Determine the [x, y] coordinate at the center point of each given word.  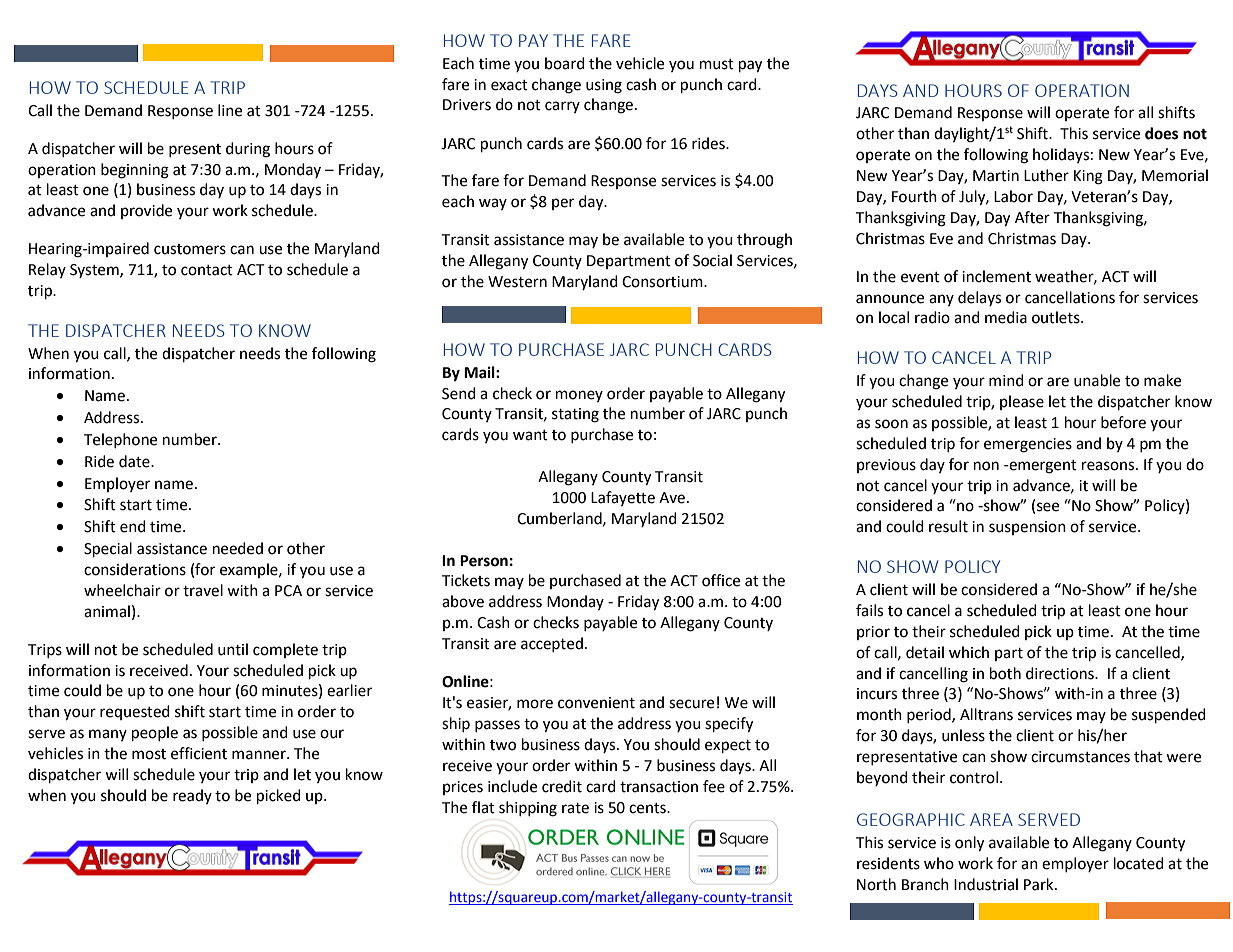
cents [648, 808]
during [248, 150]
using [604, 86]
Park [1040, 884]
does [1161, 133]
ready [192, 796]
